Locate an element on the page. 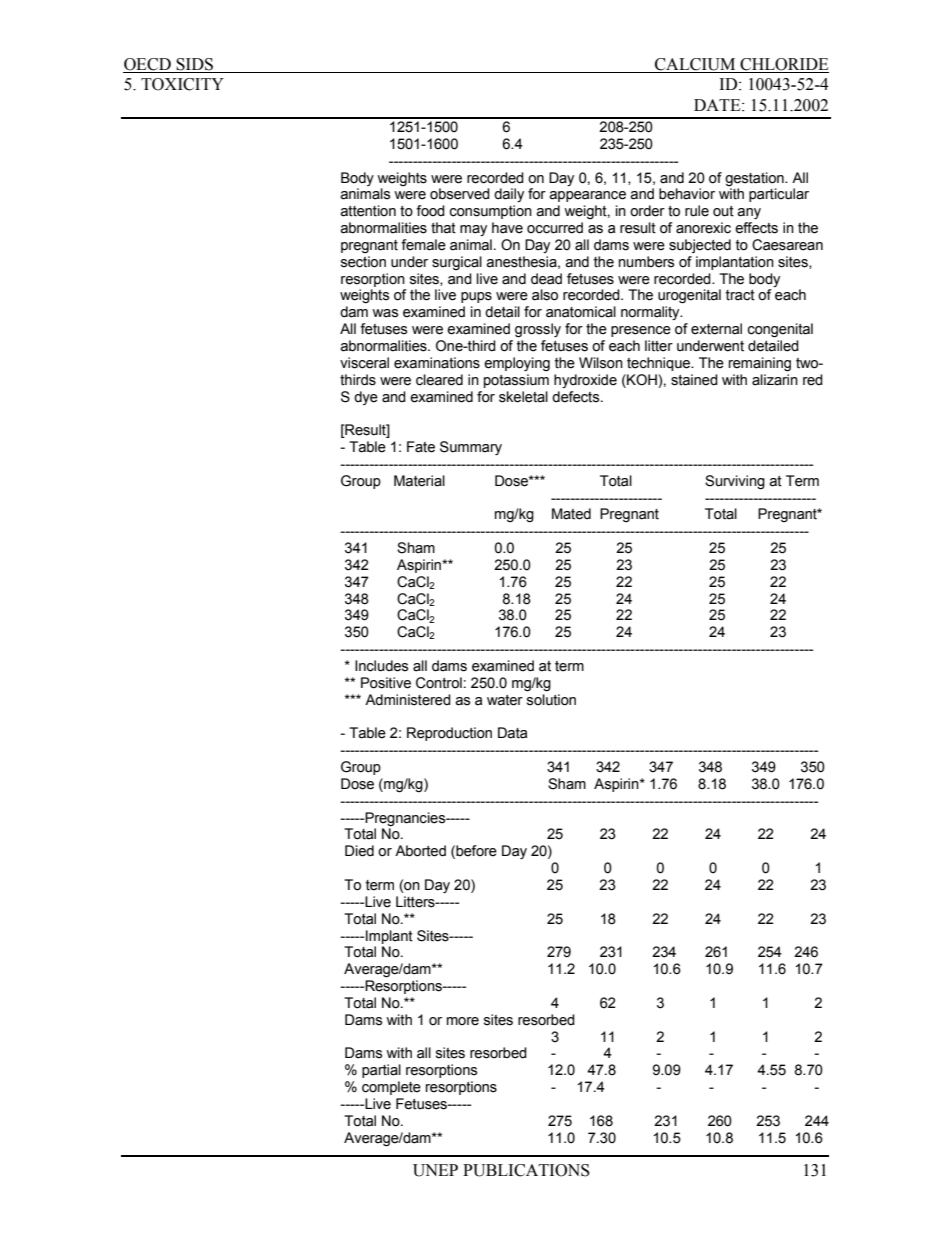 The width and height of the document is (952, 1233). TOXICITY is located at coordinates (182, 84).
